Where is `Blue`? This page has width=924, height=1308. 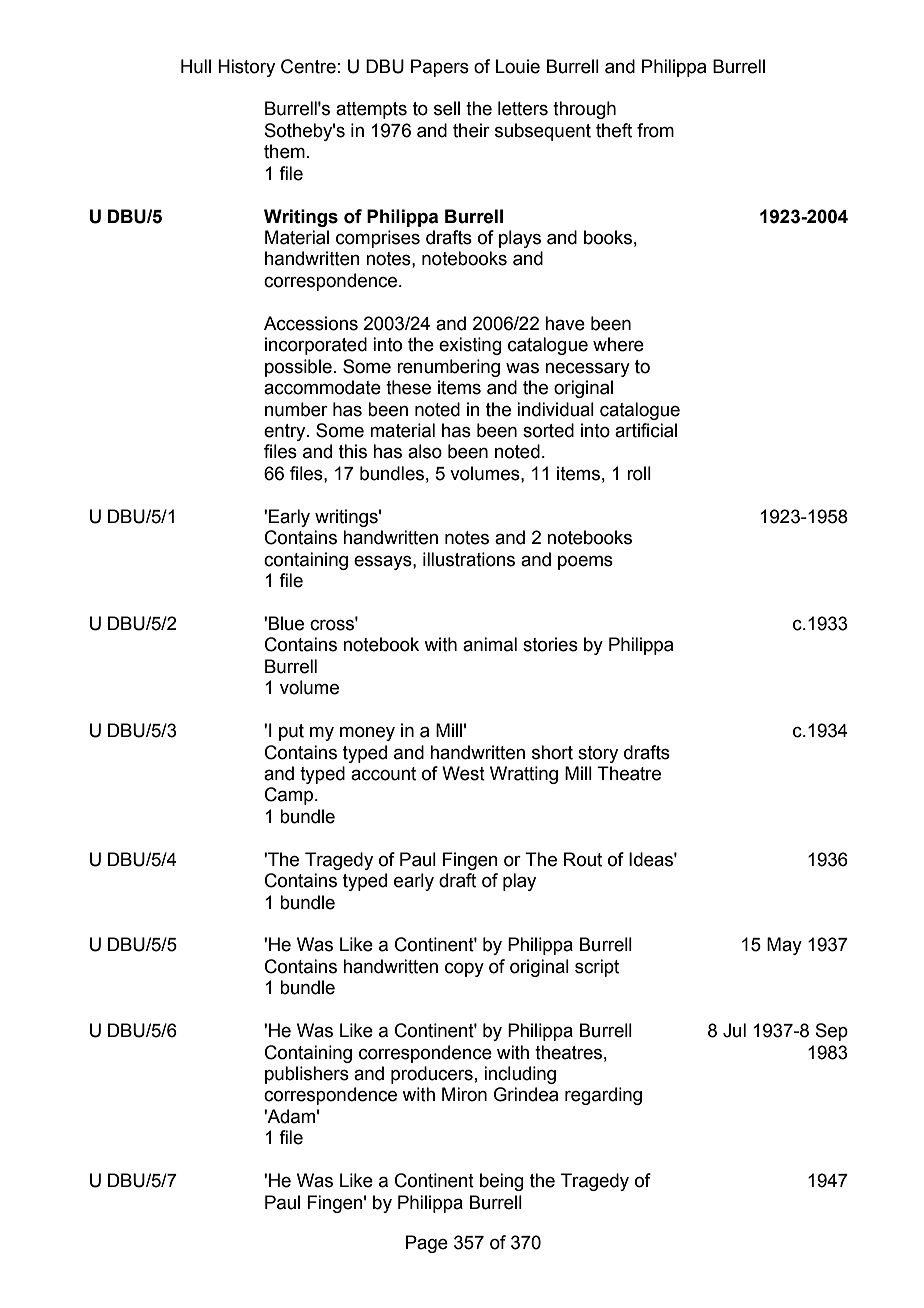
Blue is located at coordinates (286, 623).
